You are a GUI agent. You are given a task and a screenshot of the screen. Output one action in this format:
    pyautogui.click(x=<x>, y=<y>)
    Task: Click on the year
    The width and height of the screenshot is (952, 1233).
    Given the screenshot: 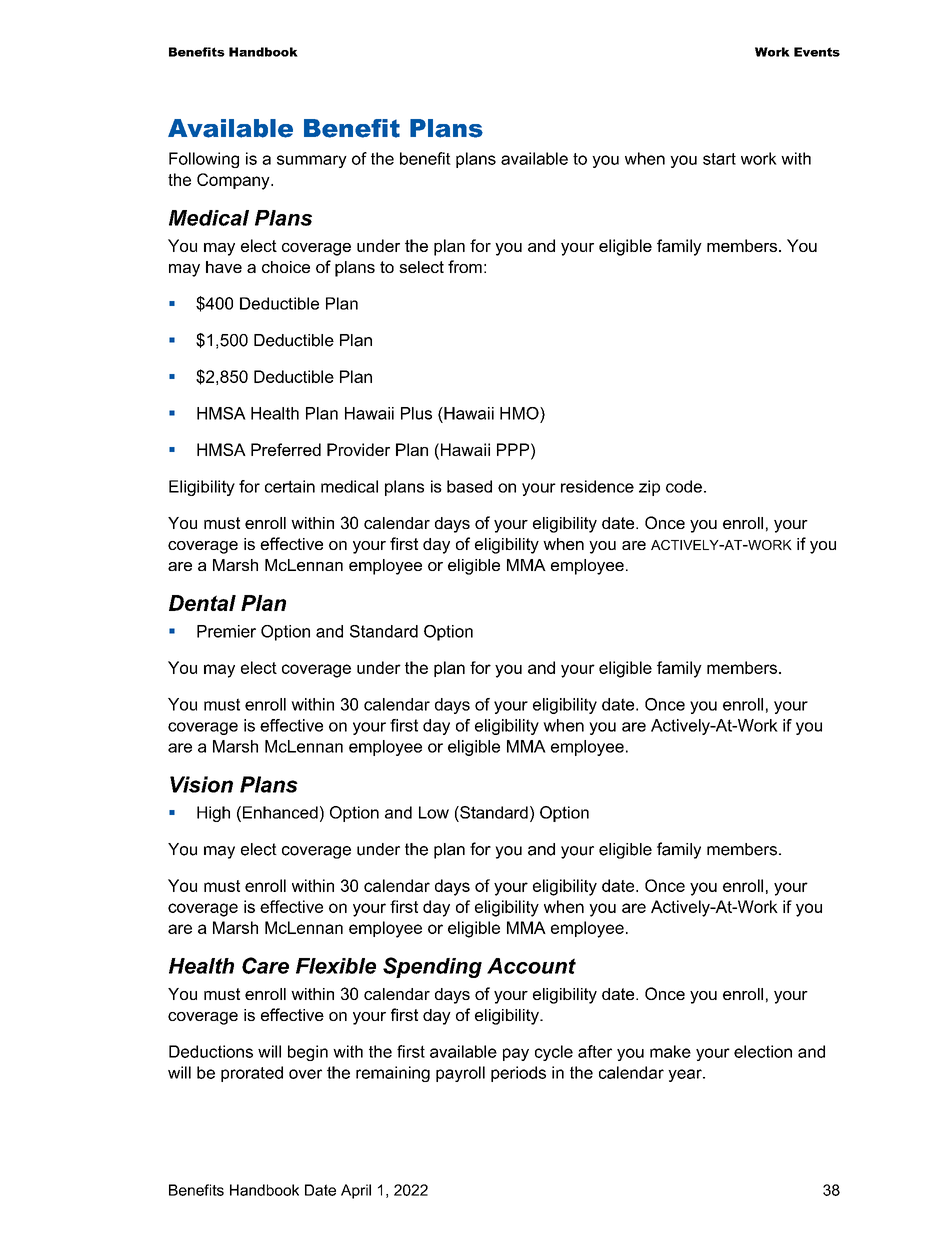 What is the action you would take?
    pyautogui.click(x=686, y=1075)
